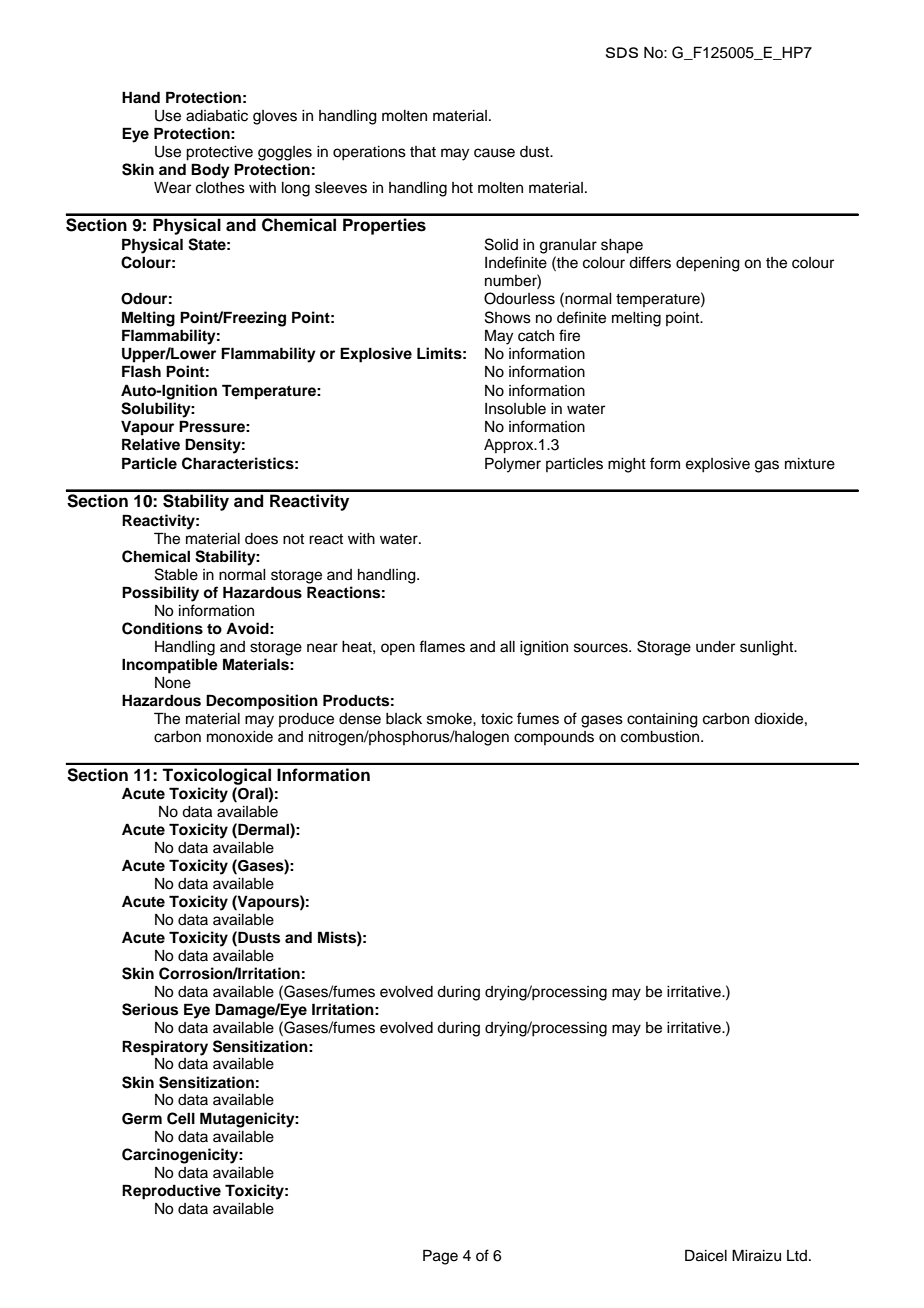 This page has height=1308, width=924. I want to click on monoxide, so click(240, 737).
